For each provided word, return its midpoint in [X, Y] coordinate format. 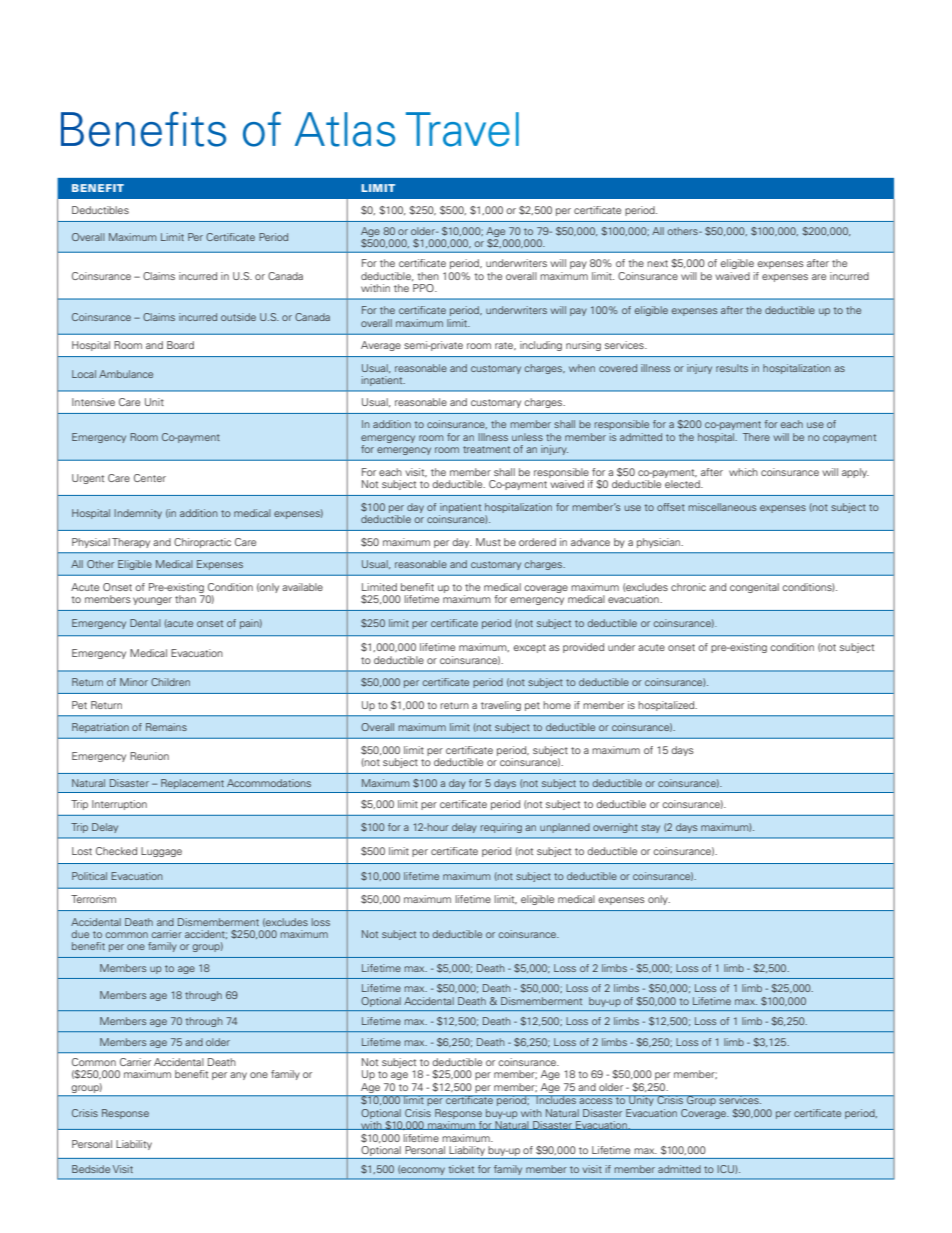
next [657, 263]
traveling [501, 706]
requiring [501, 828]
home [557, 705]
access [596, 1101]
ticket [461, 1169]
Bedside [91, 1169]
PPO [424, 288]
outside [238, 317]
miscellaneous [722, 507]
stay [650, 828]
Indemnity [138, 514]
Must [488, 542]
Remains [166, 727]
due [80, 934]
